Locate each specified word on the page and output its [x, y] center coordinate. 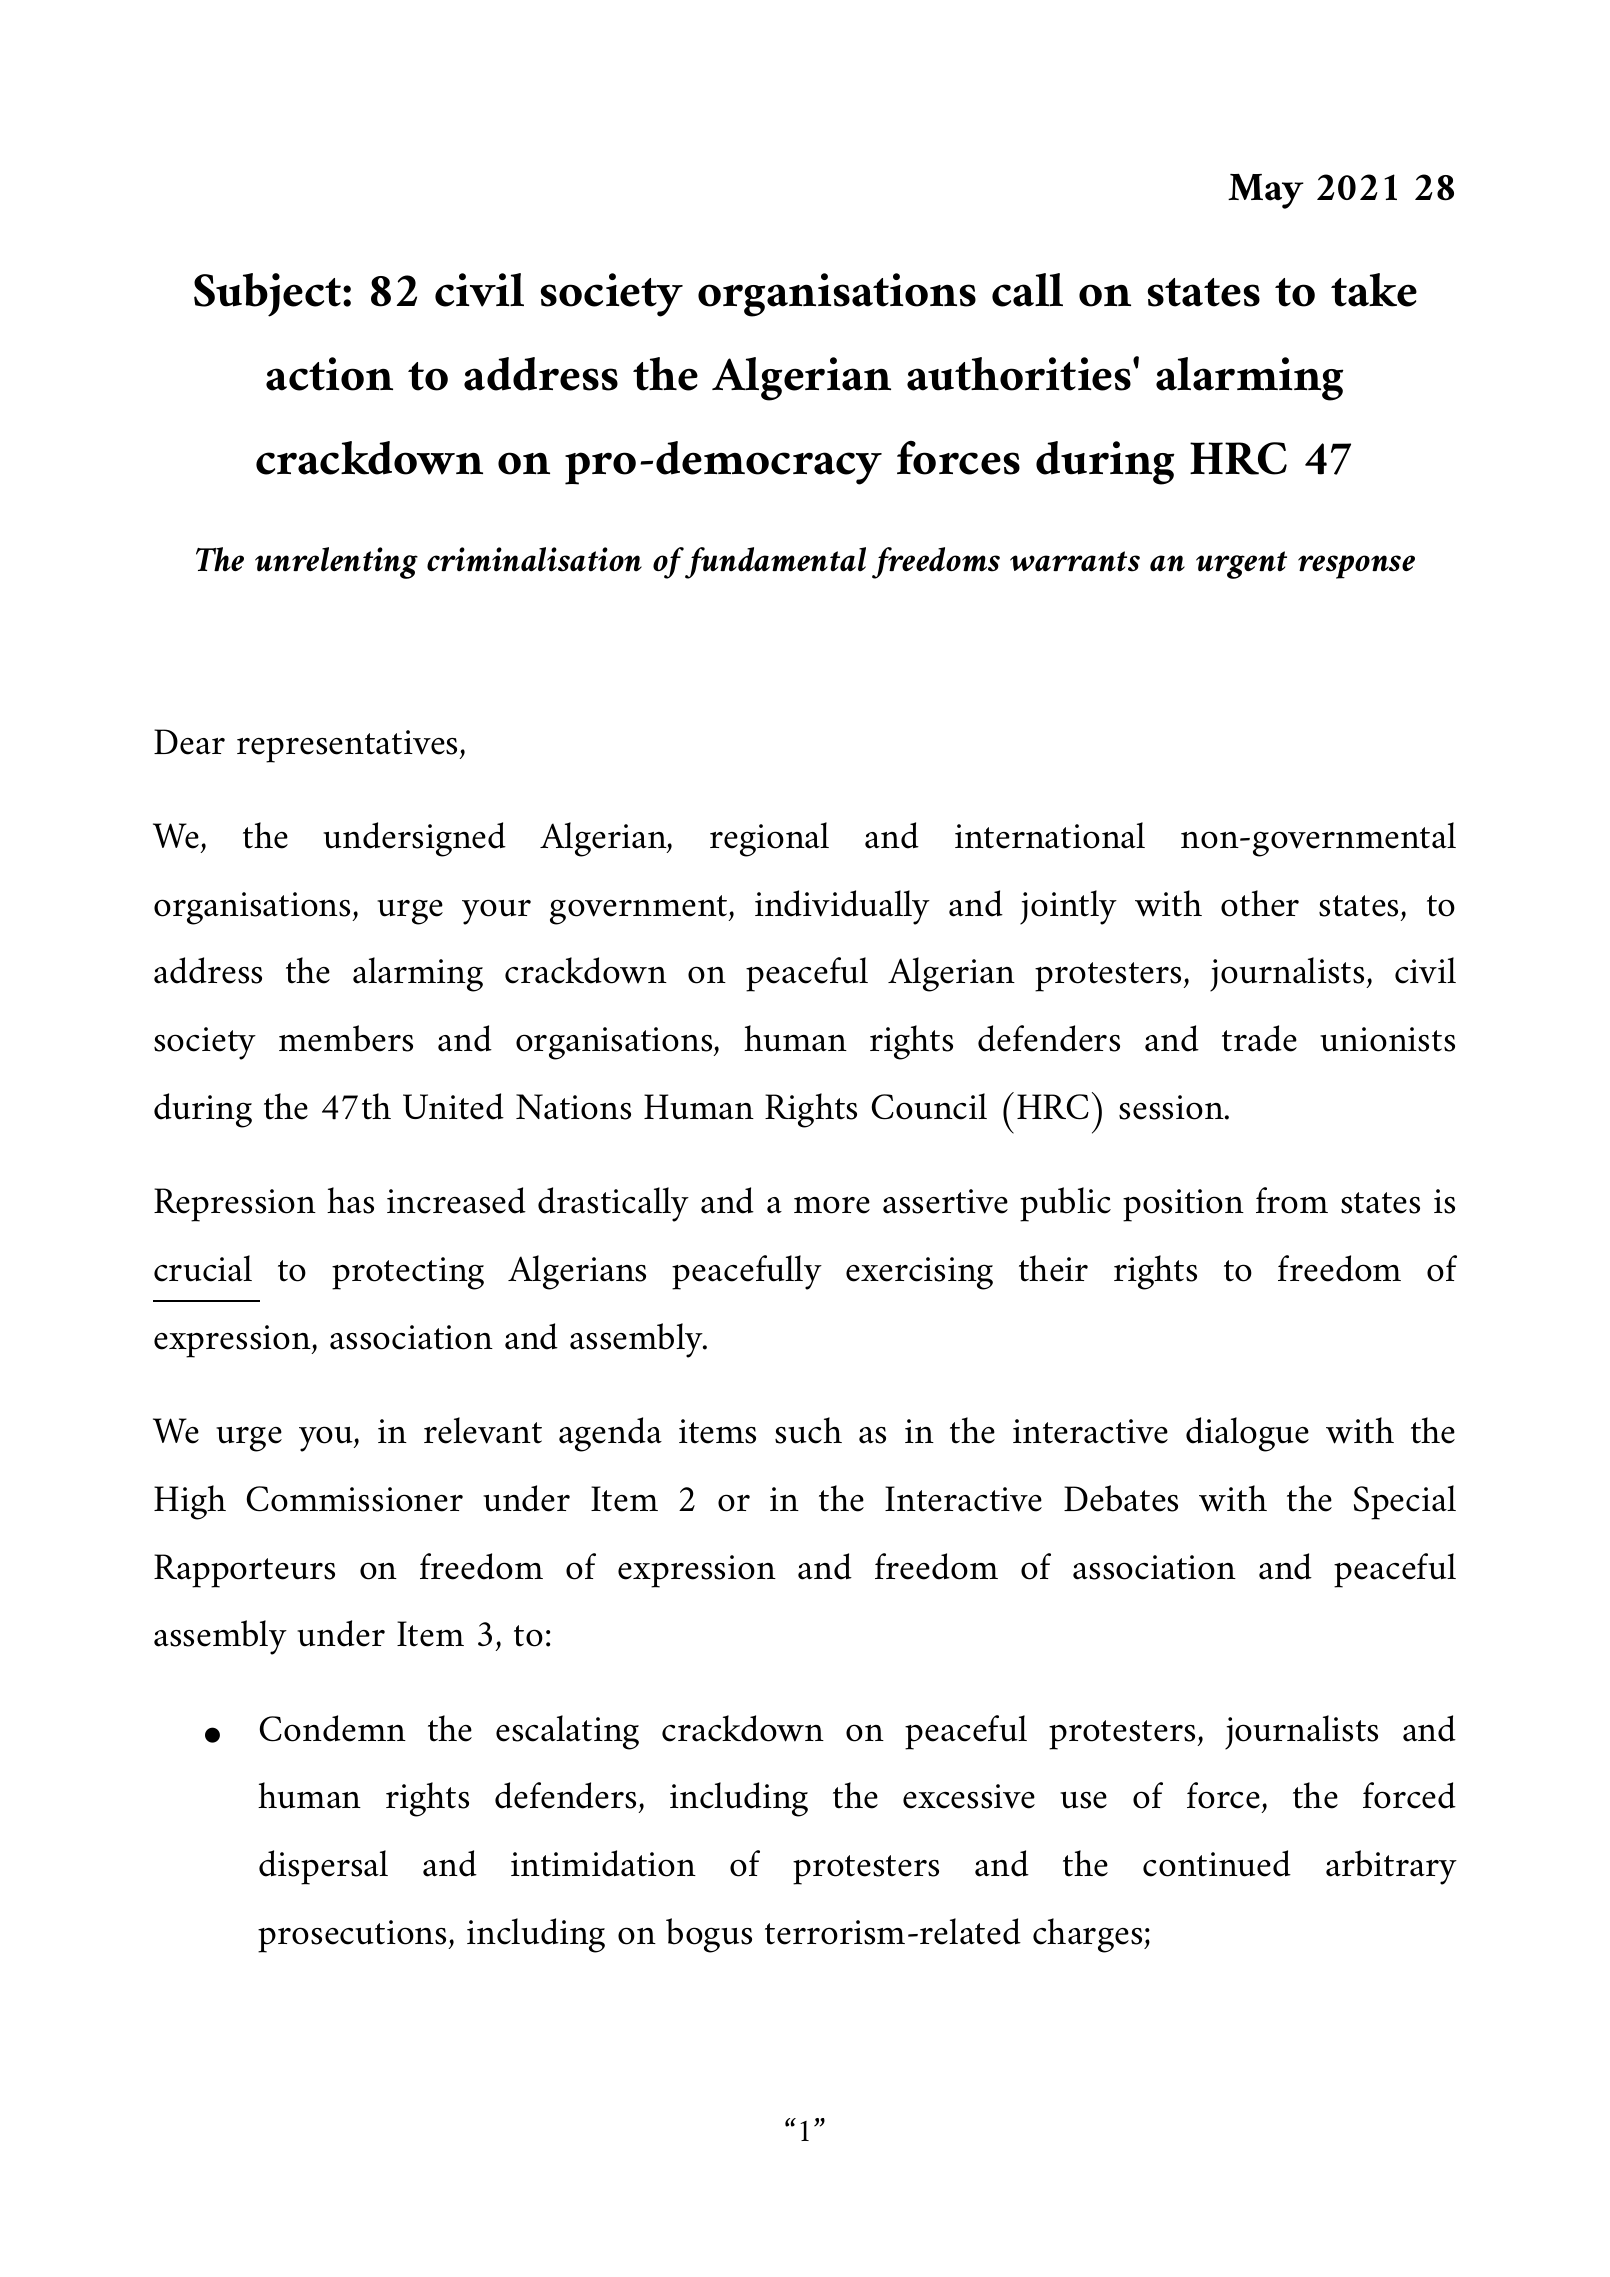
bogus [709, 1935]
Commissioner [355, 1499]
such [808, 1430]
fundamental [775, 563]
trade [1259, 1038]
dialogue [1247, 1434]
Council [929, 1106]
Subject [269, 295]
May [1266, 191]
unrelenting [336, 563]
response [1356, 567]
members [346, 1038]
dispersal [323, 1867]
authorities [1020, 374]
